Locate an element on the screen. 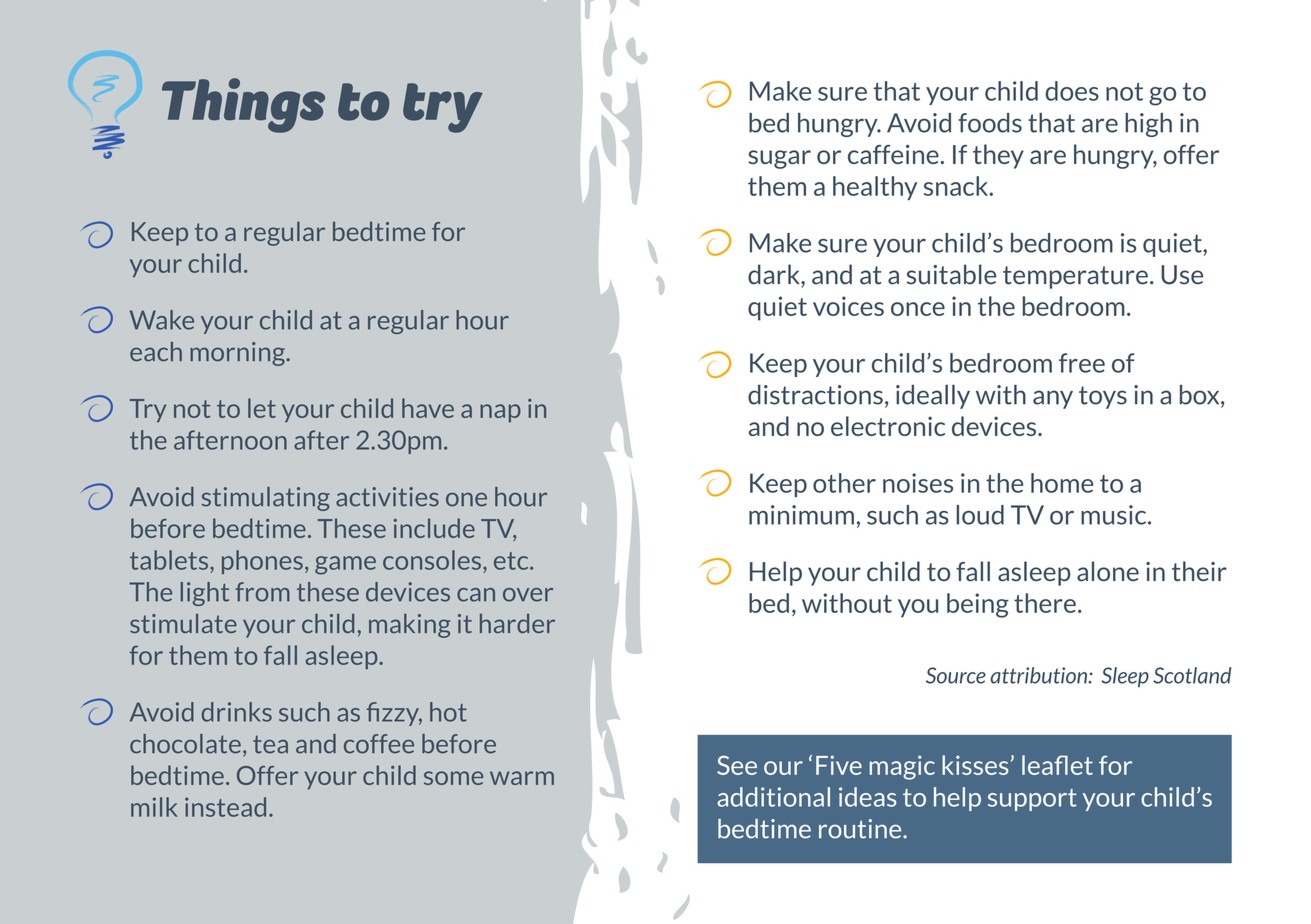 The height and width of the screenshot is (924, 1311). stimulating is located at coordinates (266, 499).
